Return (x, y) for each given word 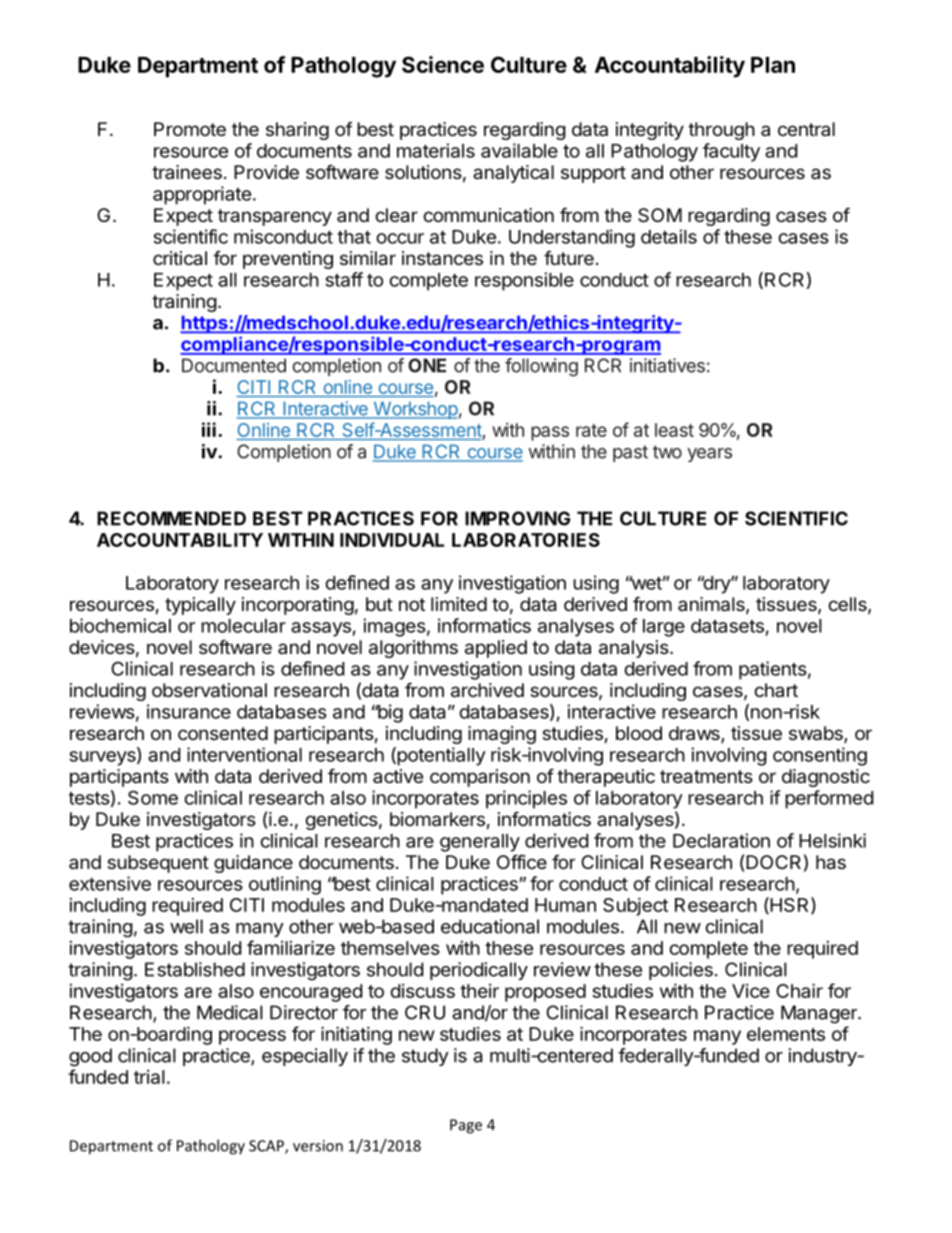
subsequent (158, 864)
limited (459, 604)
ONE (427, 365)
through (721, 131)
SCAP (267, 1147)
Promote (190, 129)
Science (443, 64)
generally (480, 843)
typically (200, 606)
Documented (234, 365)
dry (716, 585)
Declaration (721, 840)
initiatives (667, 365)
